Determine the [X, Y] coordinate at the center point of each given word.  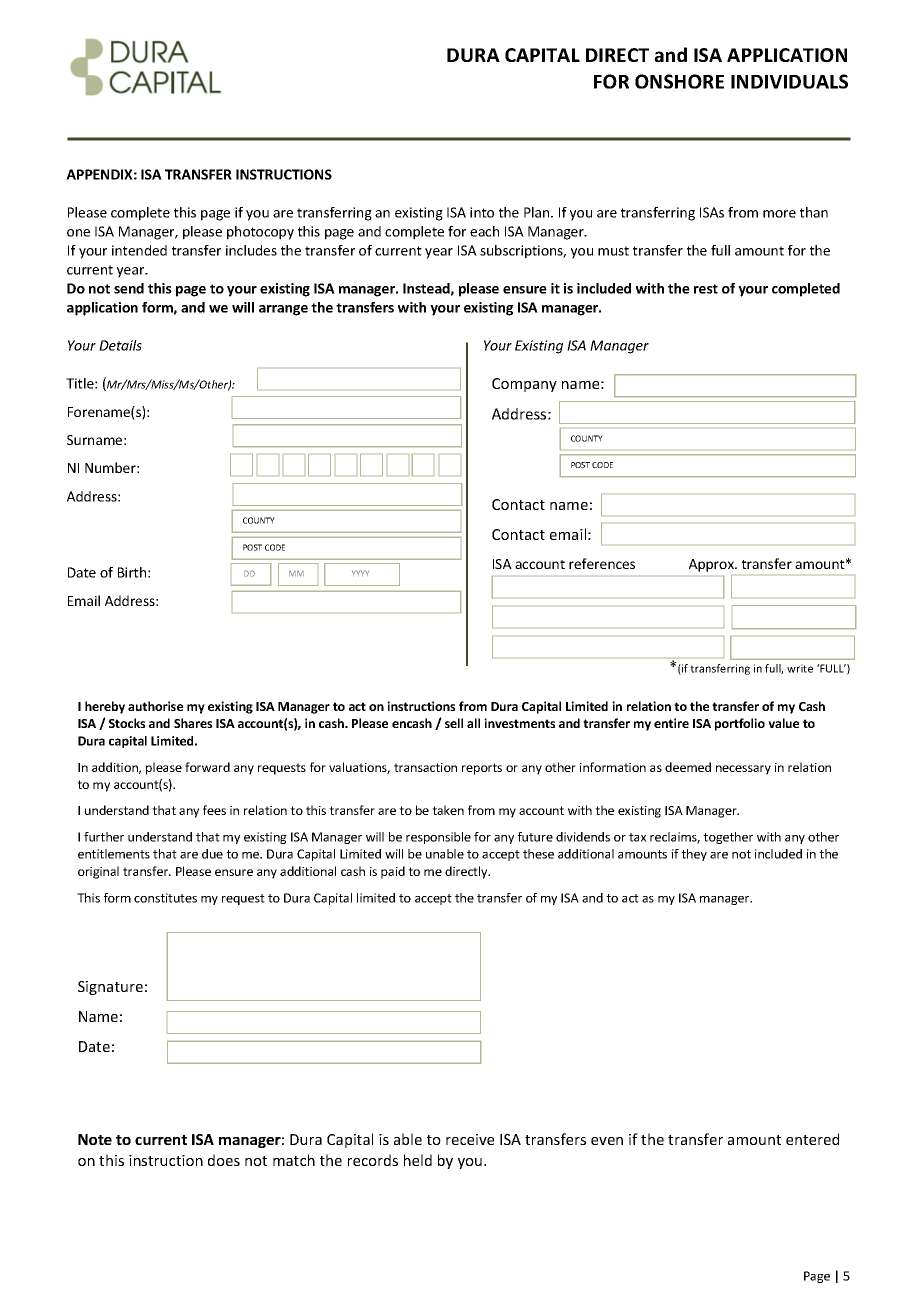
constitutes [165, 898]
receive [470, 1139]
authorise [155, 706]
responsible [438, 838]
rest [706, 289]
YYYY [360, 573]
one [78, 233]
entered [812, 1139]
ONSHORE [679, 81]
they [694, 855]
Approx [713, 565]
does [224, 1160]
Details [120, 345]
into [482, 212]
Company [524, 385]
